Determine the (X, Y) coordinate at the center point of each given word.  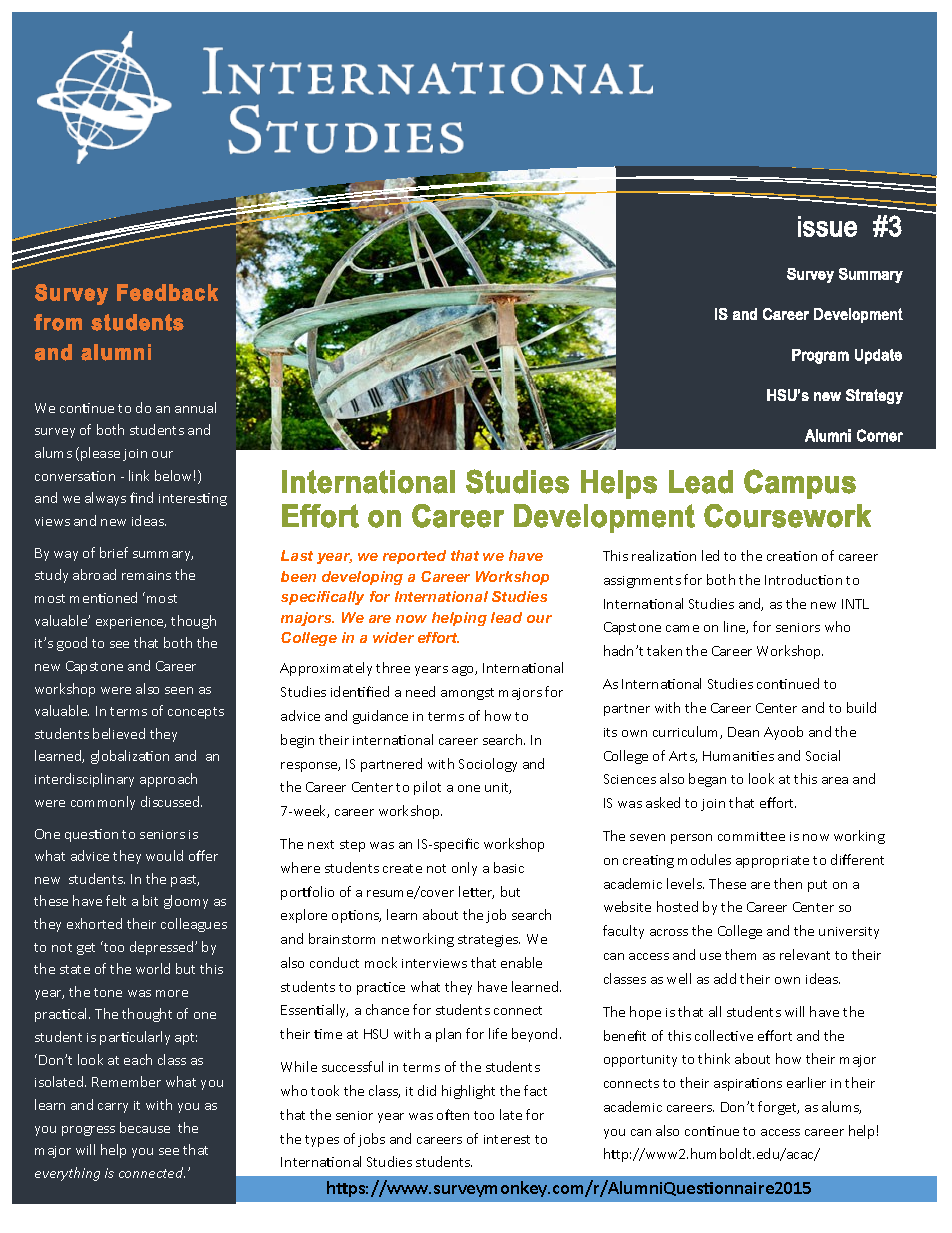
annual (195, 407)
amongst (467, 694)
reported (414, 557)
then (788, 883)
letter (476, 892)
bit (150, 900)
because (145, 1127)
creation (792, 556)
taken (664, 650)
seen (179, 690)
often (453, 1114)
